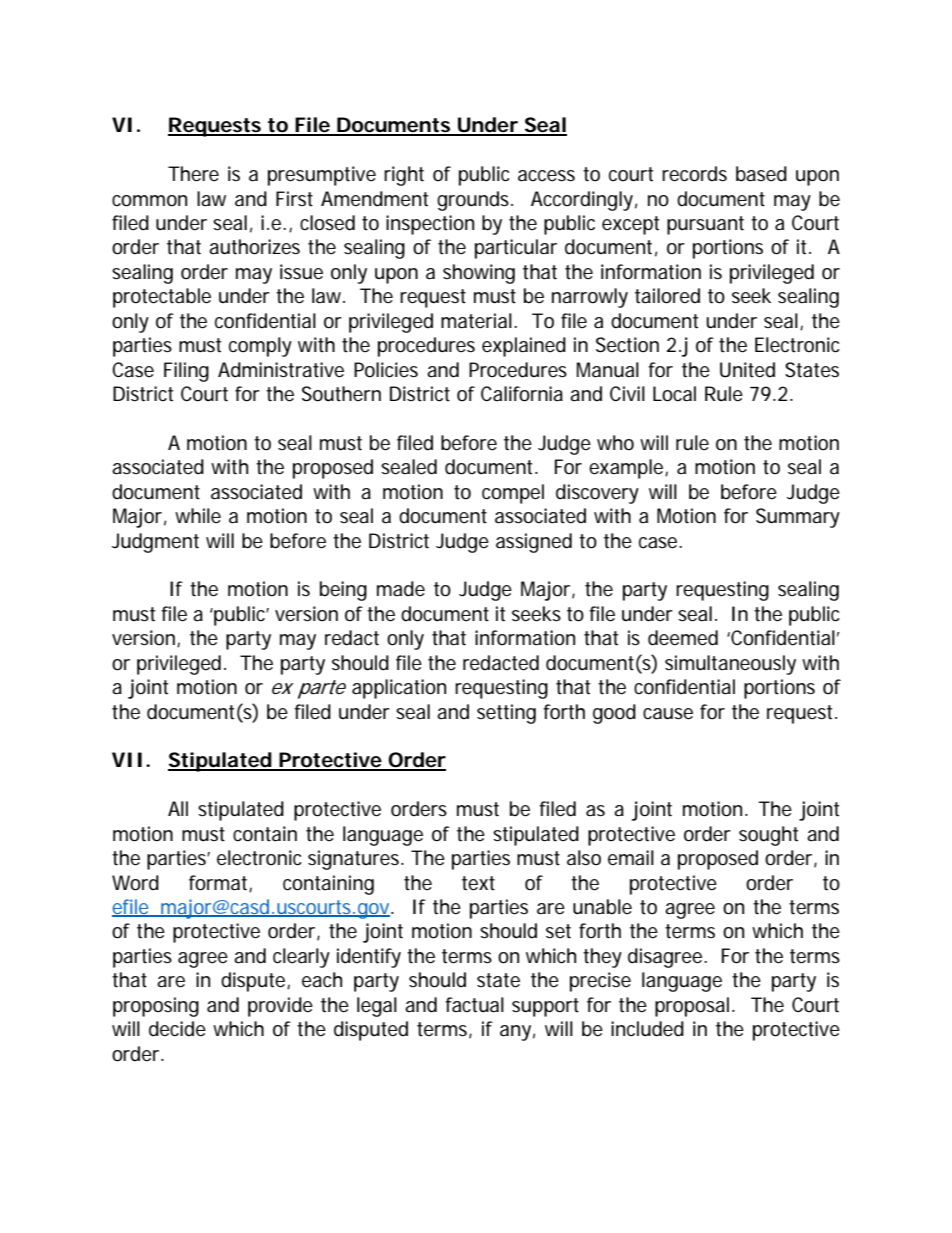 This page has height=1233, width=952. Describe the element at coordinates (473, 201) in the page. I see `grounds` at that location.
